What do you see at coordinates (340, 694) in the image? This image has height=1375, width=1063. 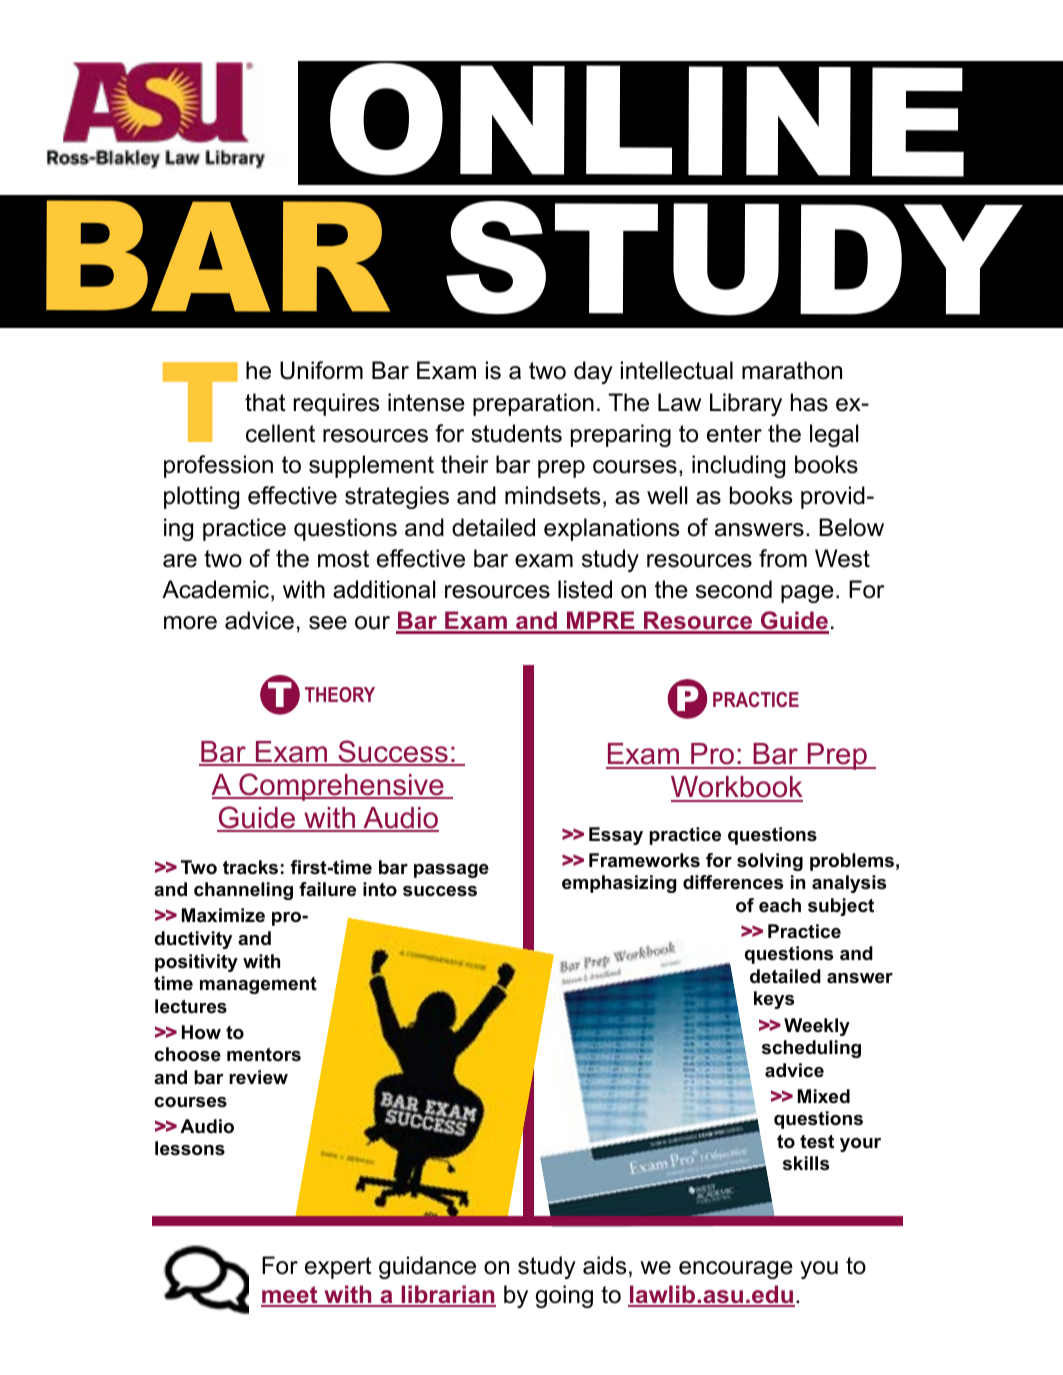 I see `THEORY` at bounding box center [340, 694].
